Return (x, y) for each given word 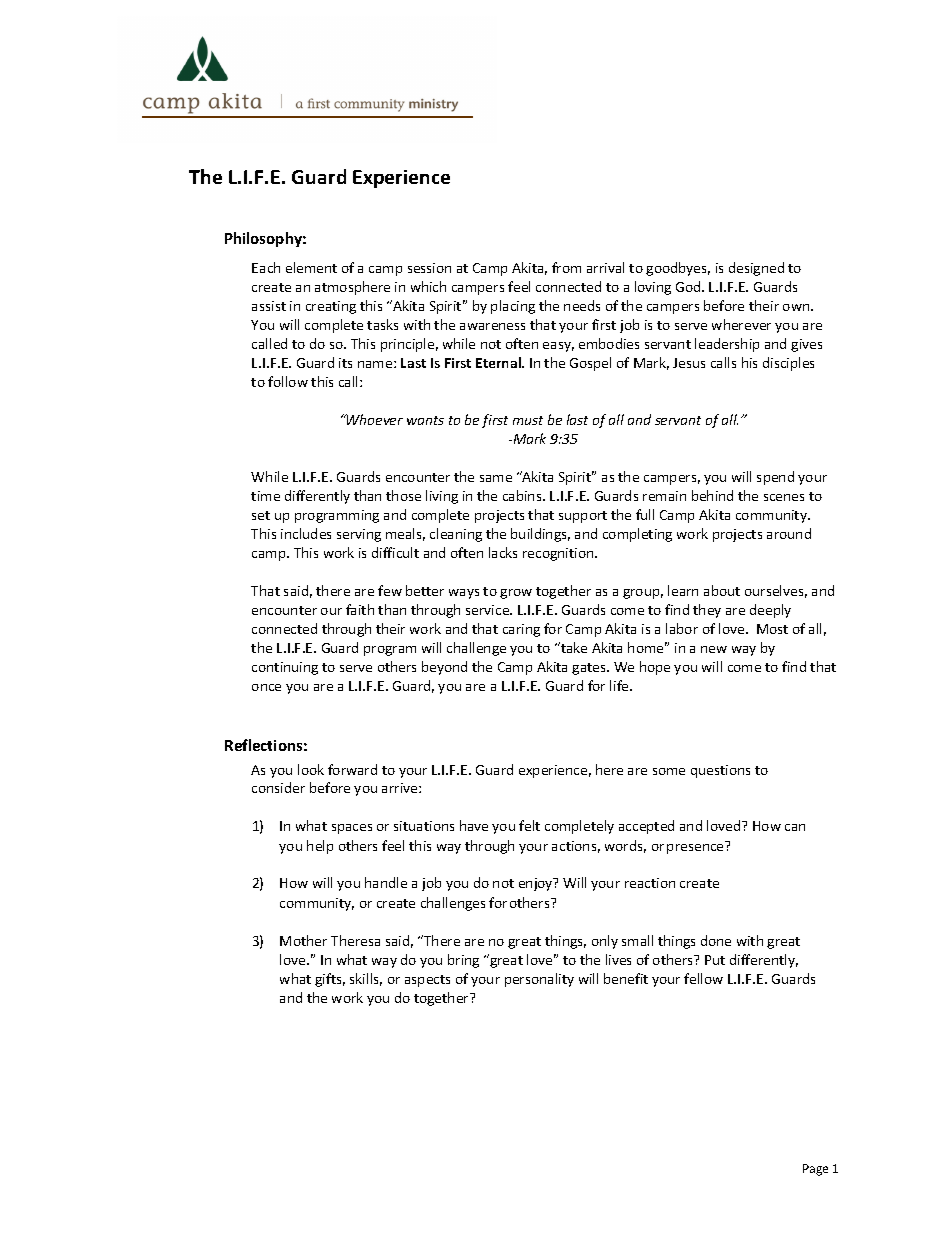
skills (366, 979)
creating (331, 307)
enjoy (537, 884)
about (722, 590)
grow (516, 594)
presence (696, 847)
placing (513, 307)
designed (756, 269)
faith (360, 609)
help (320, 847)
